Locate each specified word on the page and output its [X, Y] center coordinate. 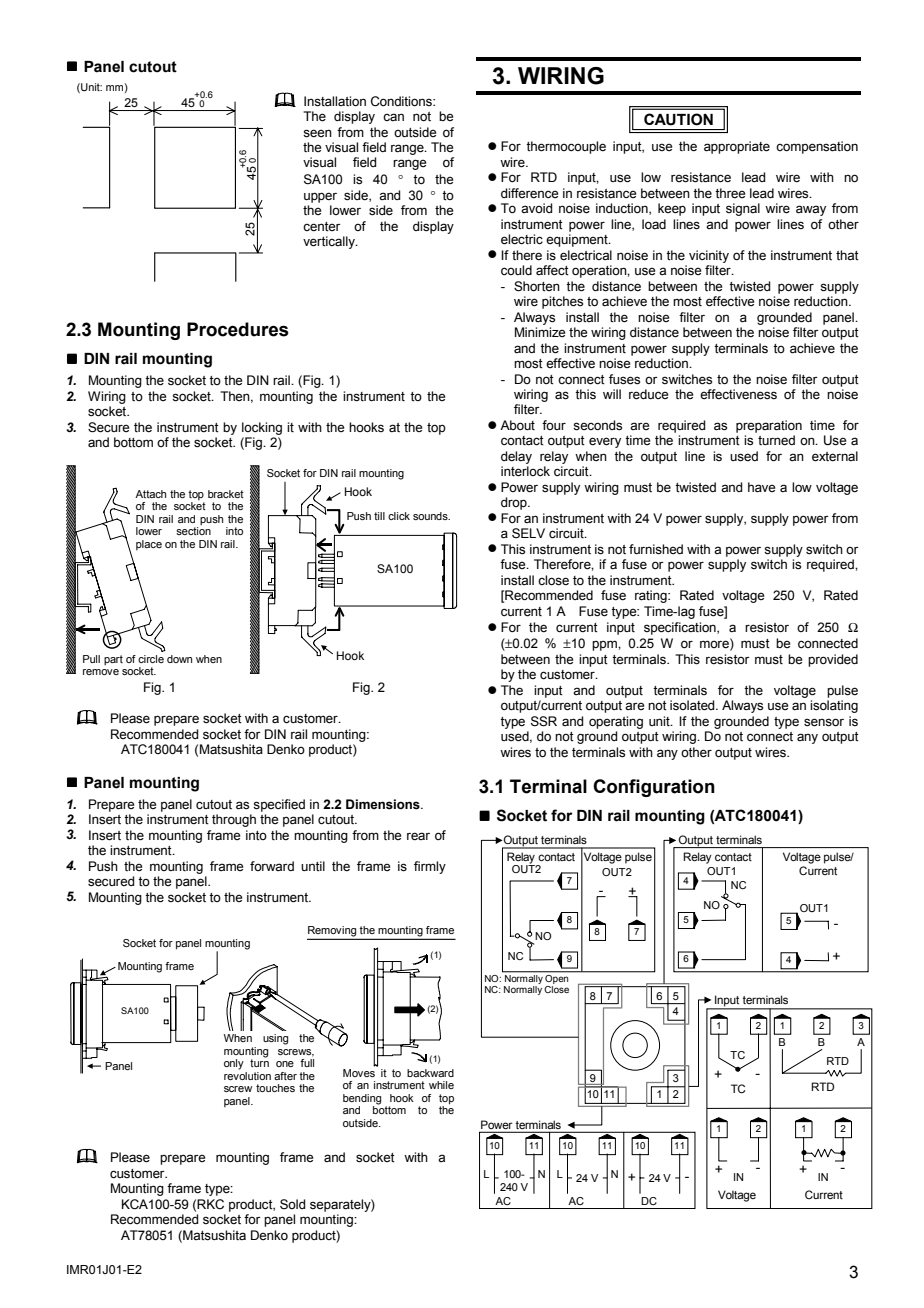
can [393, 117]
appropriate [737, 147]
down [179, 659]
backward [430, 1073]
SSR [544, 721]
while [441, 1085]
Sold [293, 1204]
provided [833, 660]
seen [317, 133]
